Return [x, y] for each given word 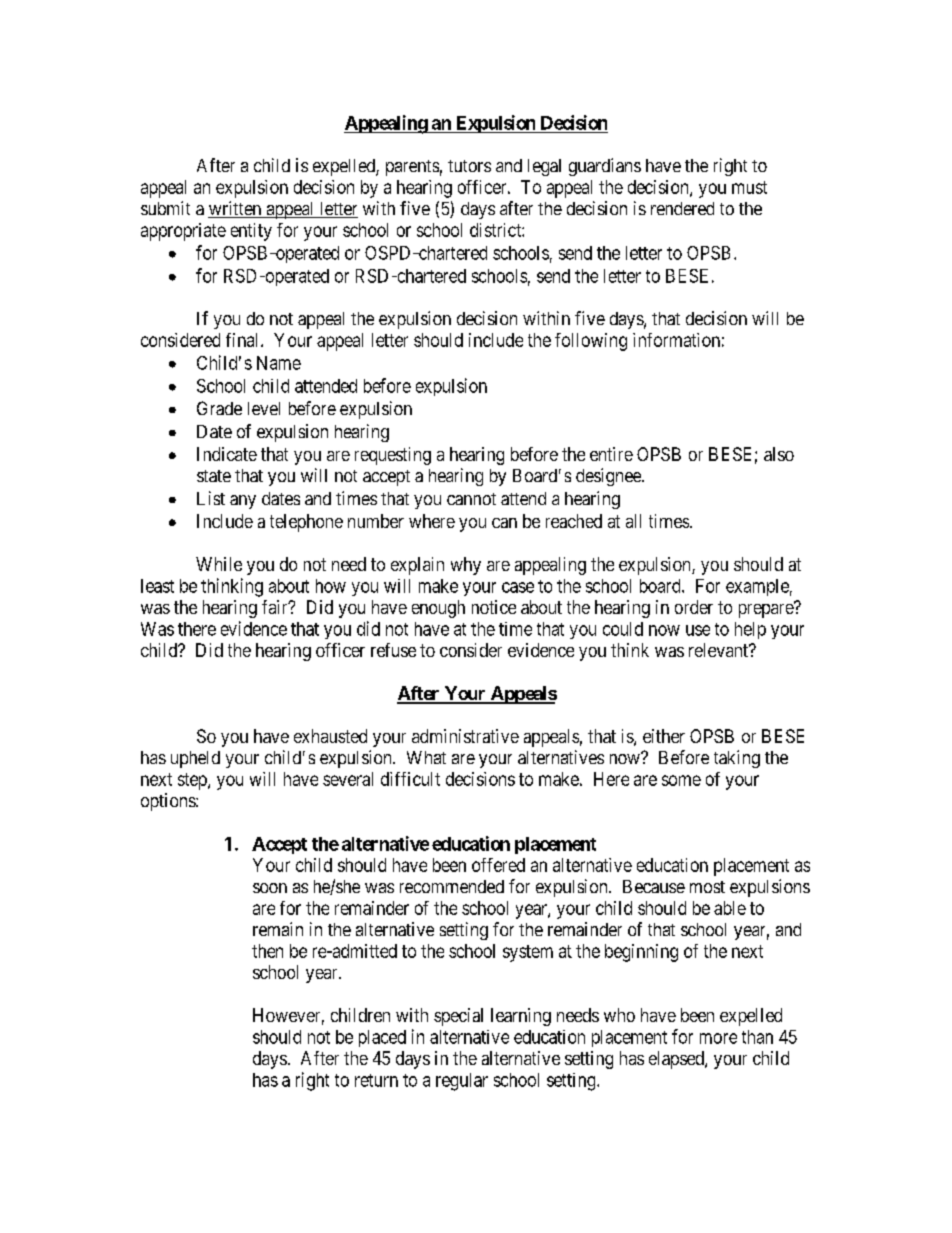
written [236, 209]
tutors [469, 166]
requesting [393, 456]
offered [498, 865]
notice [494, 607]
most [707, 887]
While [219, 564]
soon [270, 888]
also [779, 454]
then [267, 951]
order [694, 607]
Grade [219, 408]
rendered [682, 208]
